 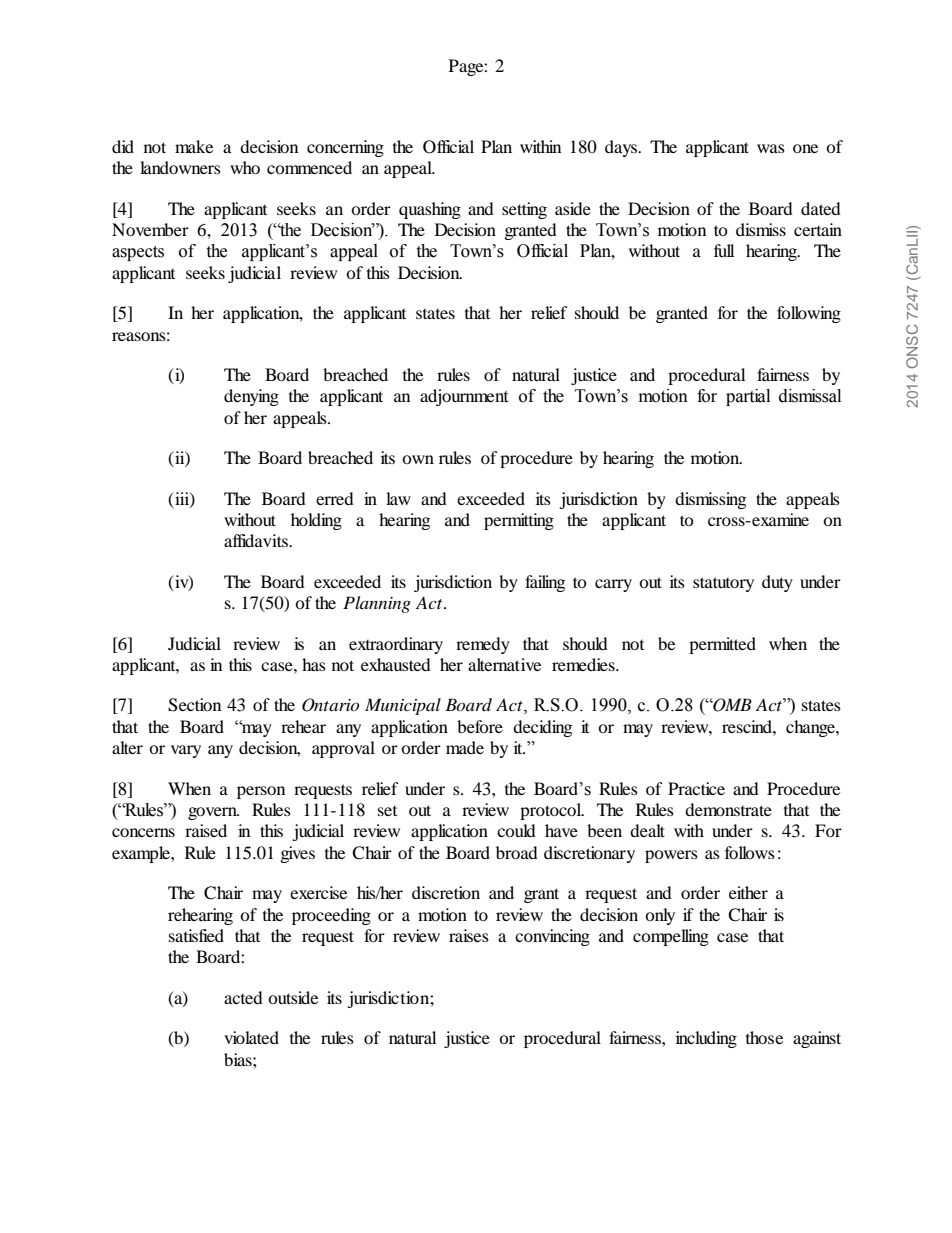 What do you see at coordinates (771, 148) in the screenshot?
I see `was` at bounding box center [771, 148].
